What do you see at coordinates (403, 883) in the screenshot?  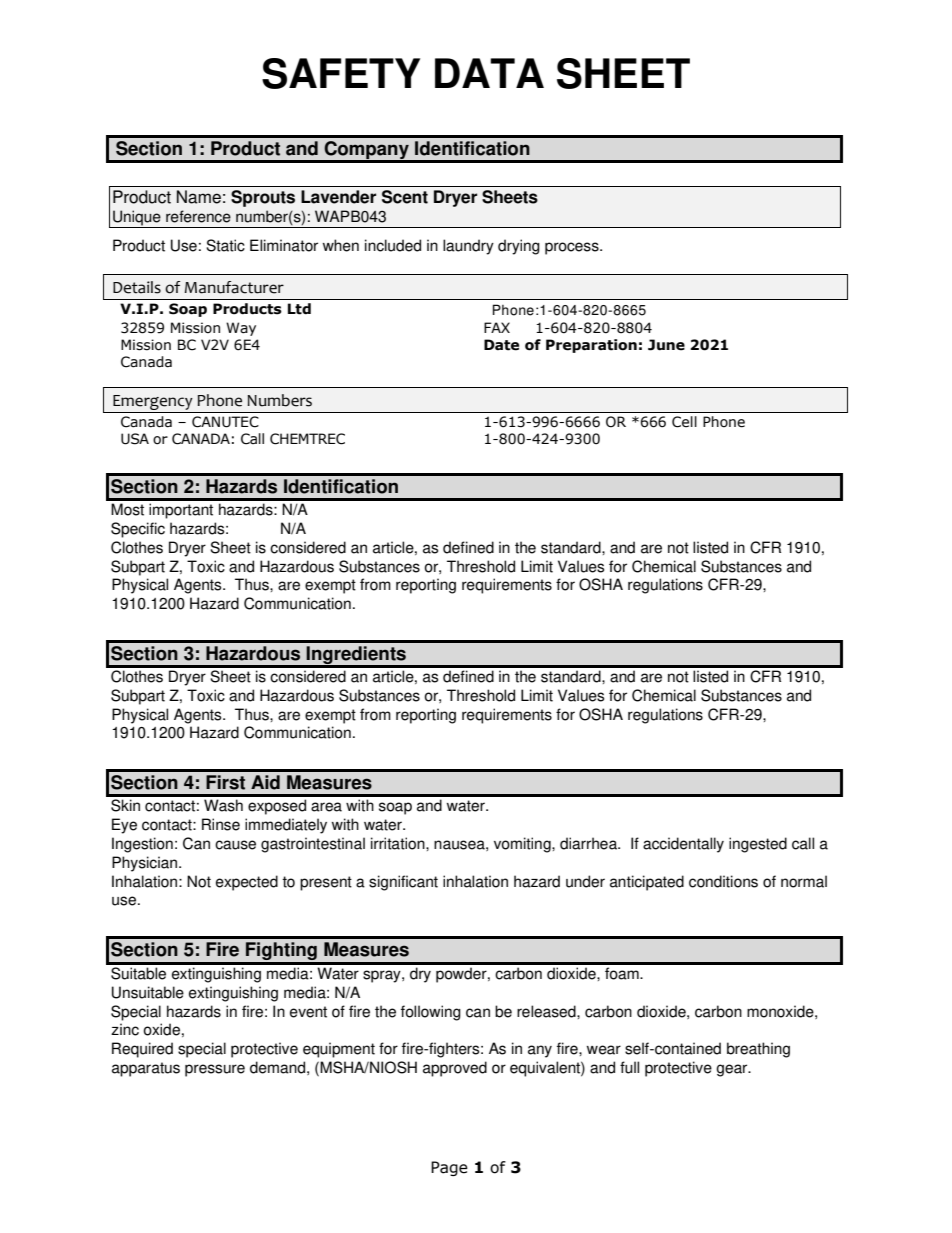 I see `significant` at bounding box center [403, 883].
